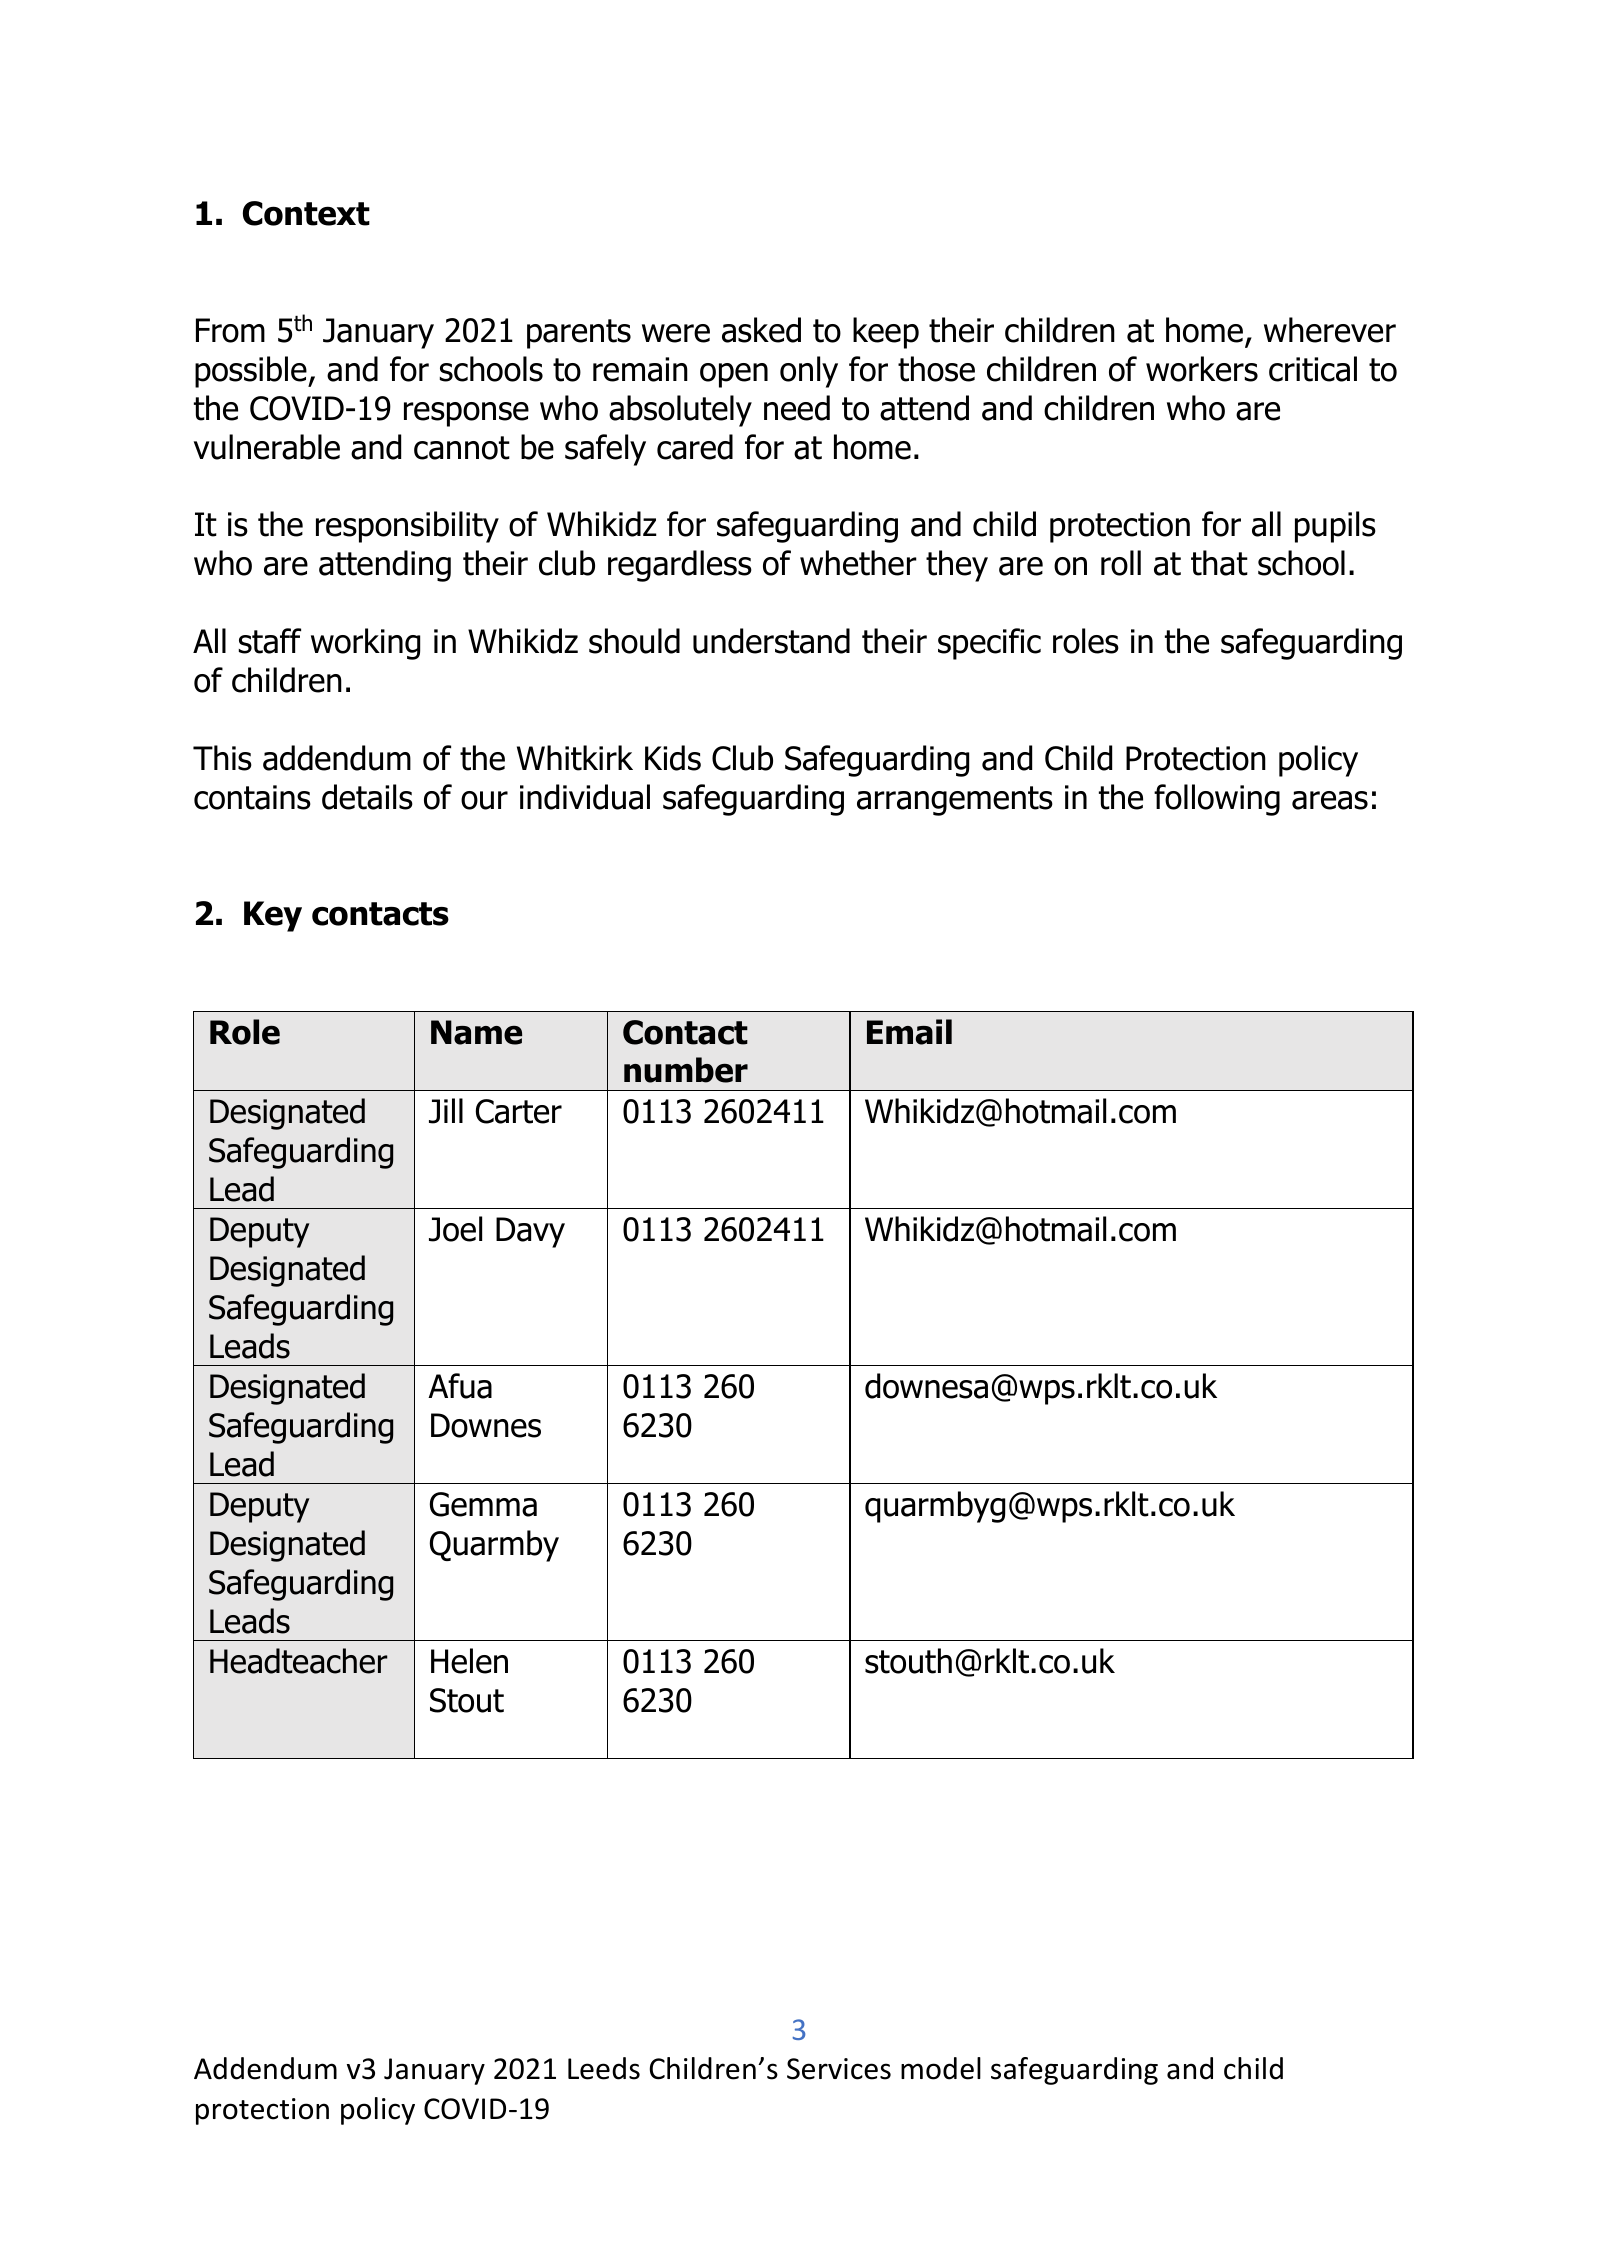 This screenshot has width=1599, height=2262. What do you see at coordinates (909, 1032) in the screenshot?
I see `Email` at bounding box center [909, 1032].
